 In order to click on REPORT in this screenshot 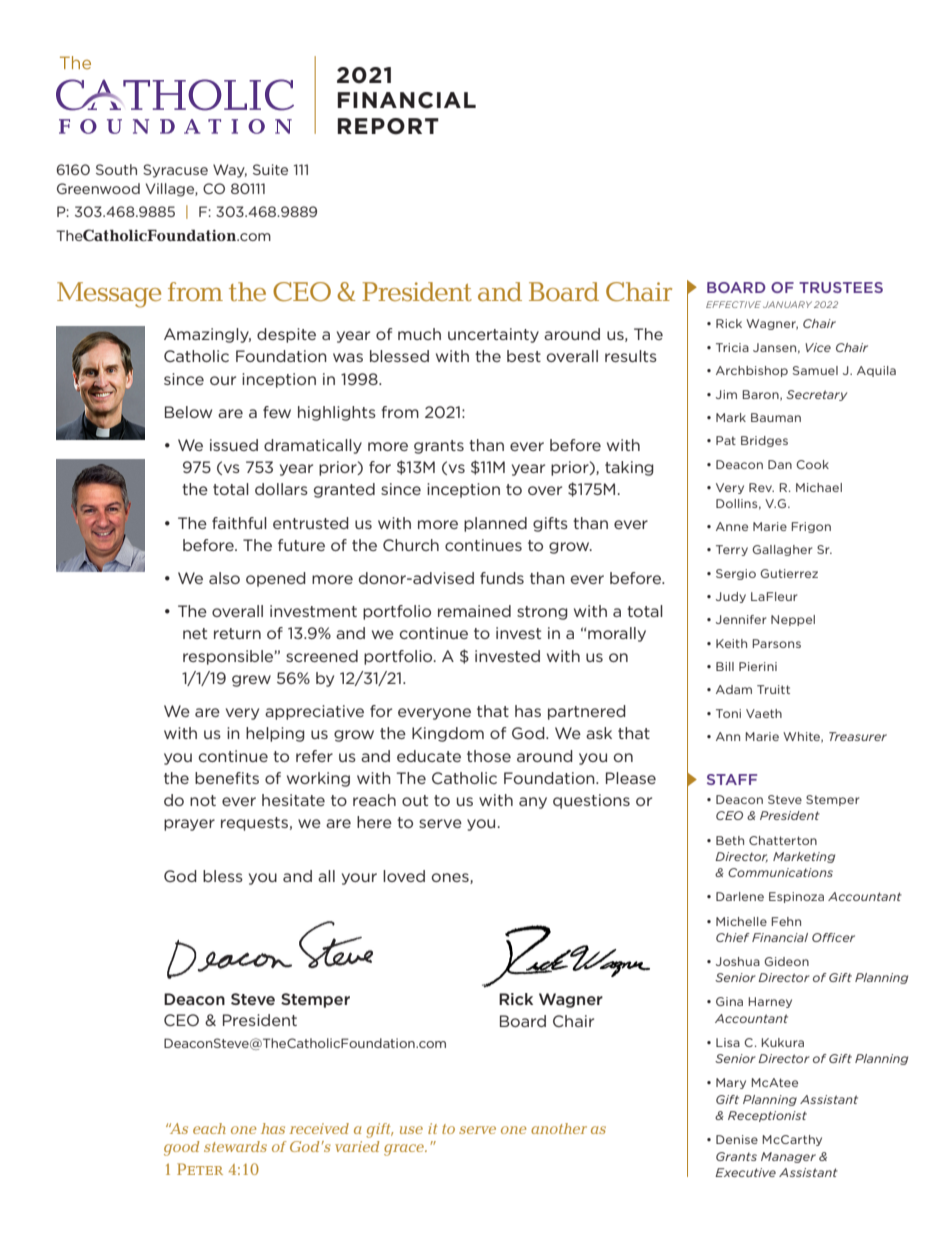, I will do `click(388, 126)`.
